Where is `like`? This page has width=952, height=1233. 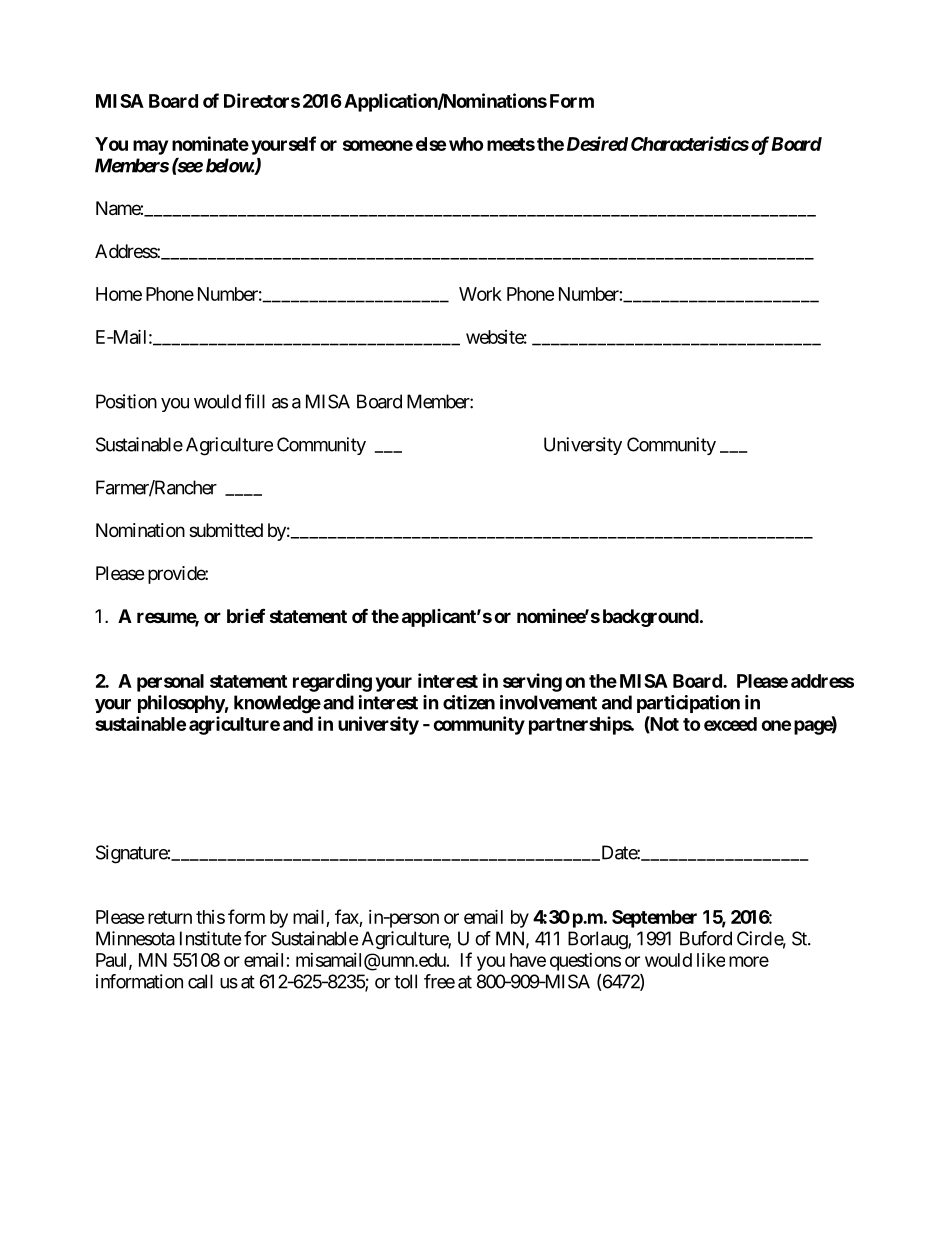
like is located at coordinates (711, 960).
